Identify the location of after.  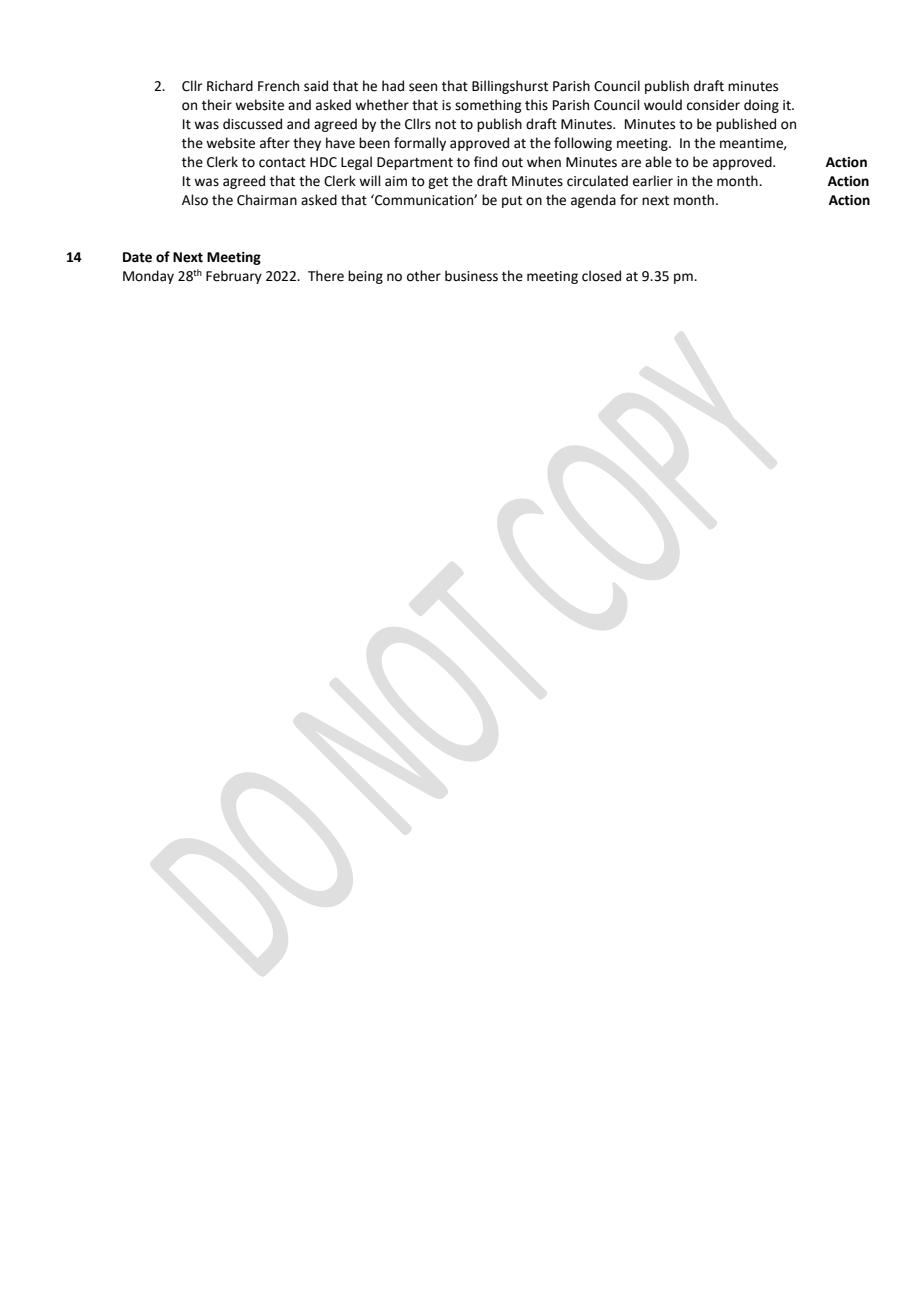
(275, 143).
